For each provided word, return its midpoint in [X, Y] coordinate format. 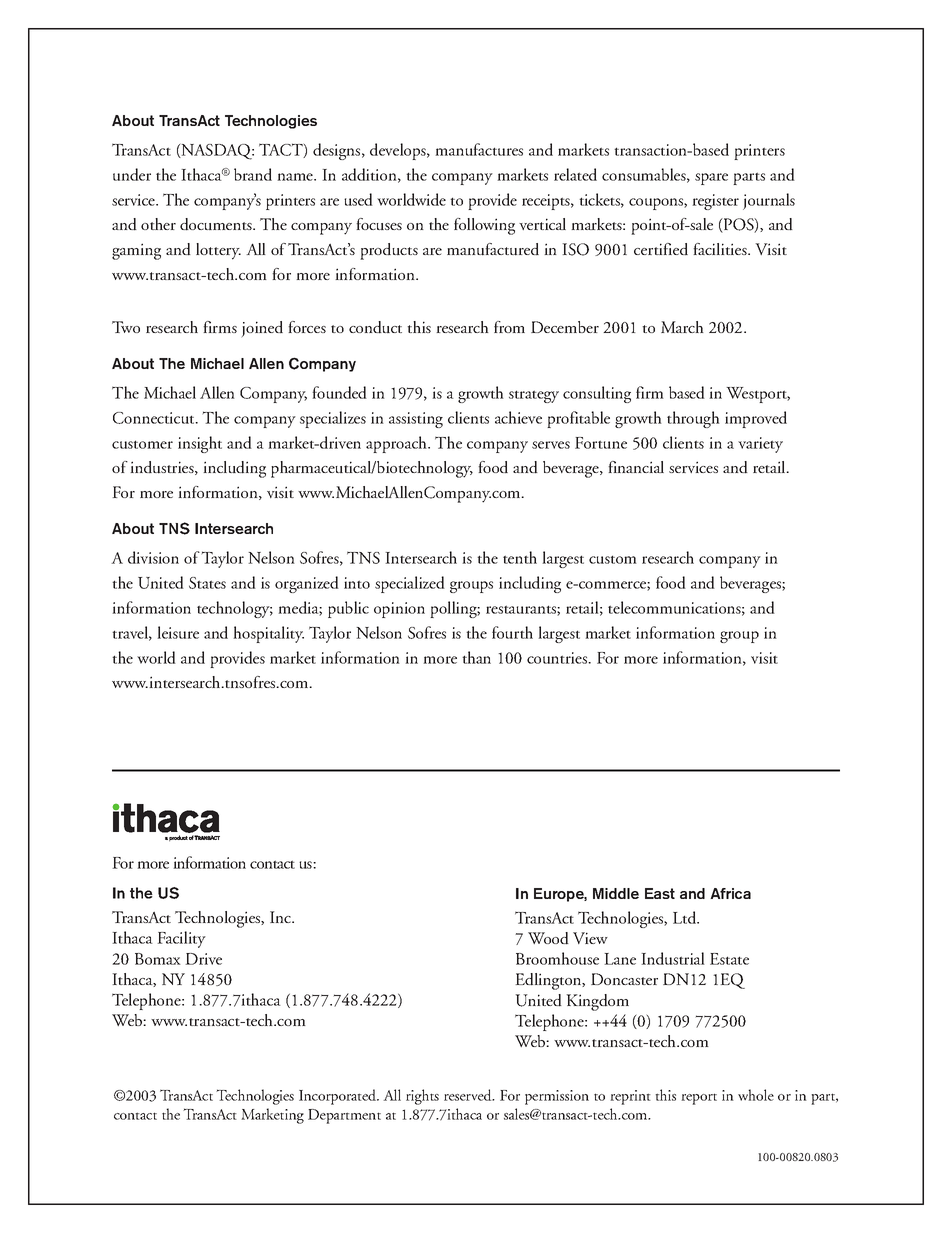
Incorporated [339, 1097]
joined [262, 329]
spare [711, 179]
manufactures [479, 149]
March [682, 327]
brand [253, 174]
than [476, 657]
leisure [178, 632]
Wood [548, 938]
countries [558, 658]
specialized [410, 584]
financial [636, 467]
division [153, 557]
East [660, 893]
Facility [181, 939]
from [509, 327]
